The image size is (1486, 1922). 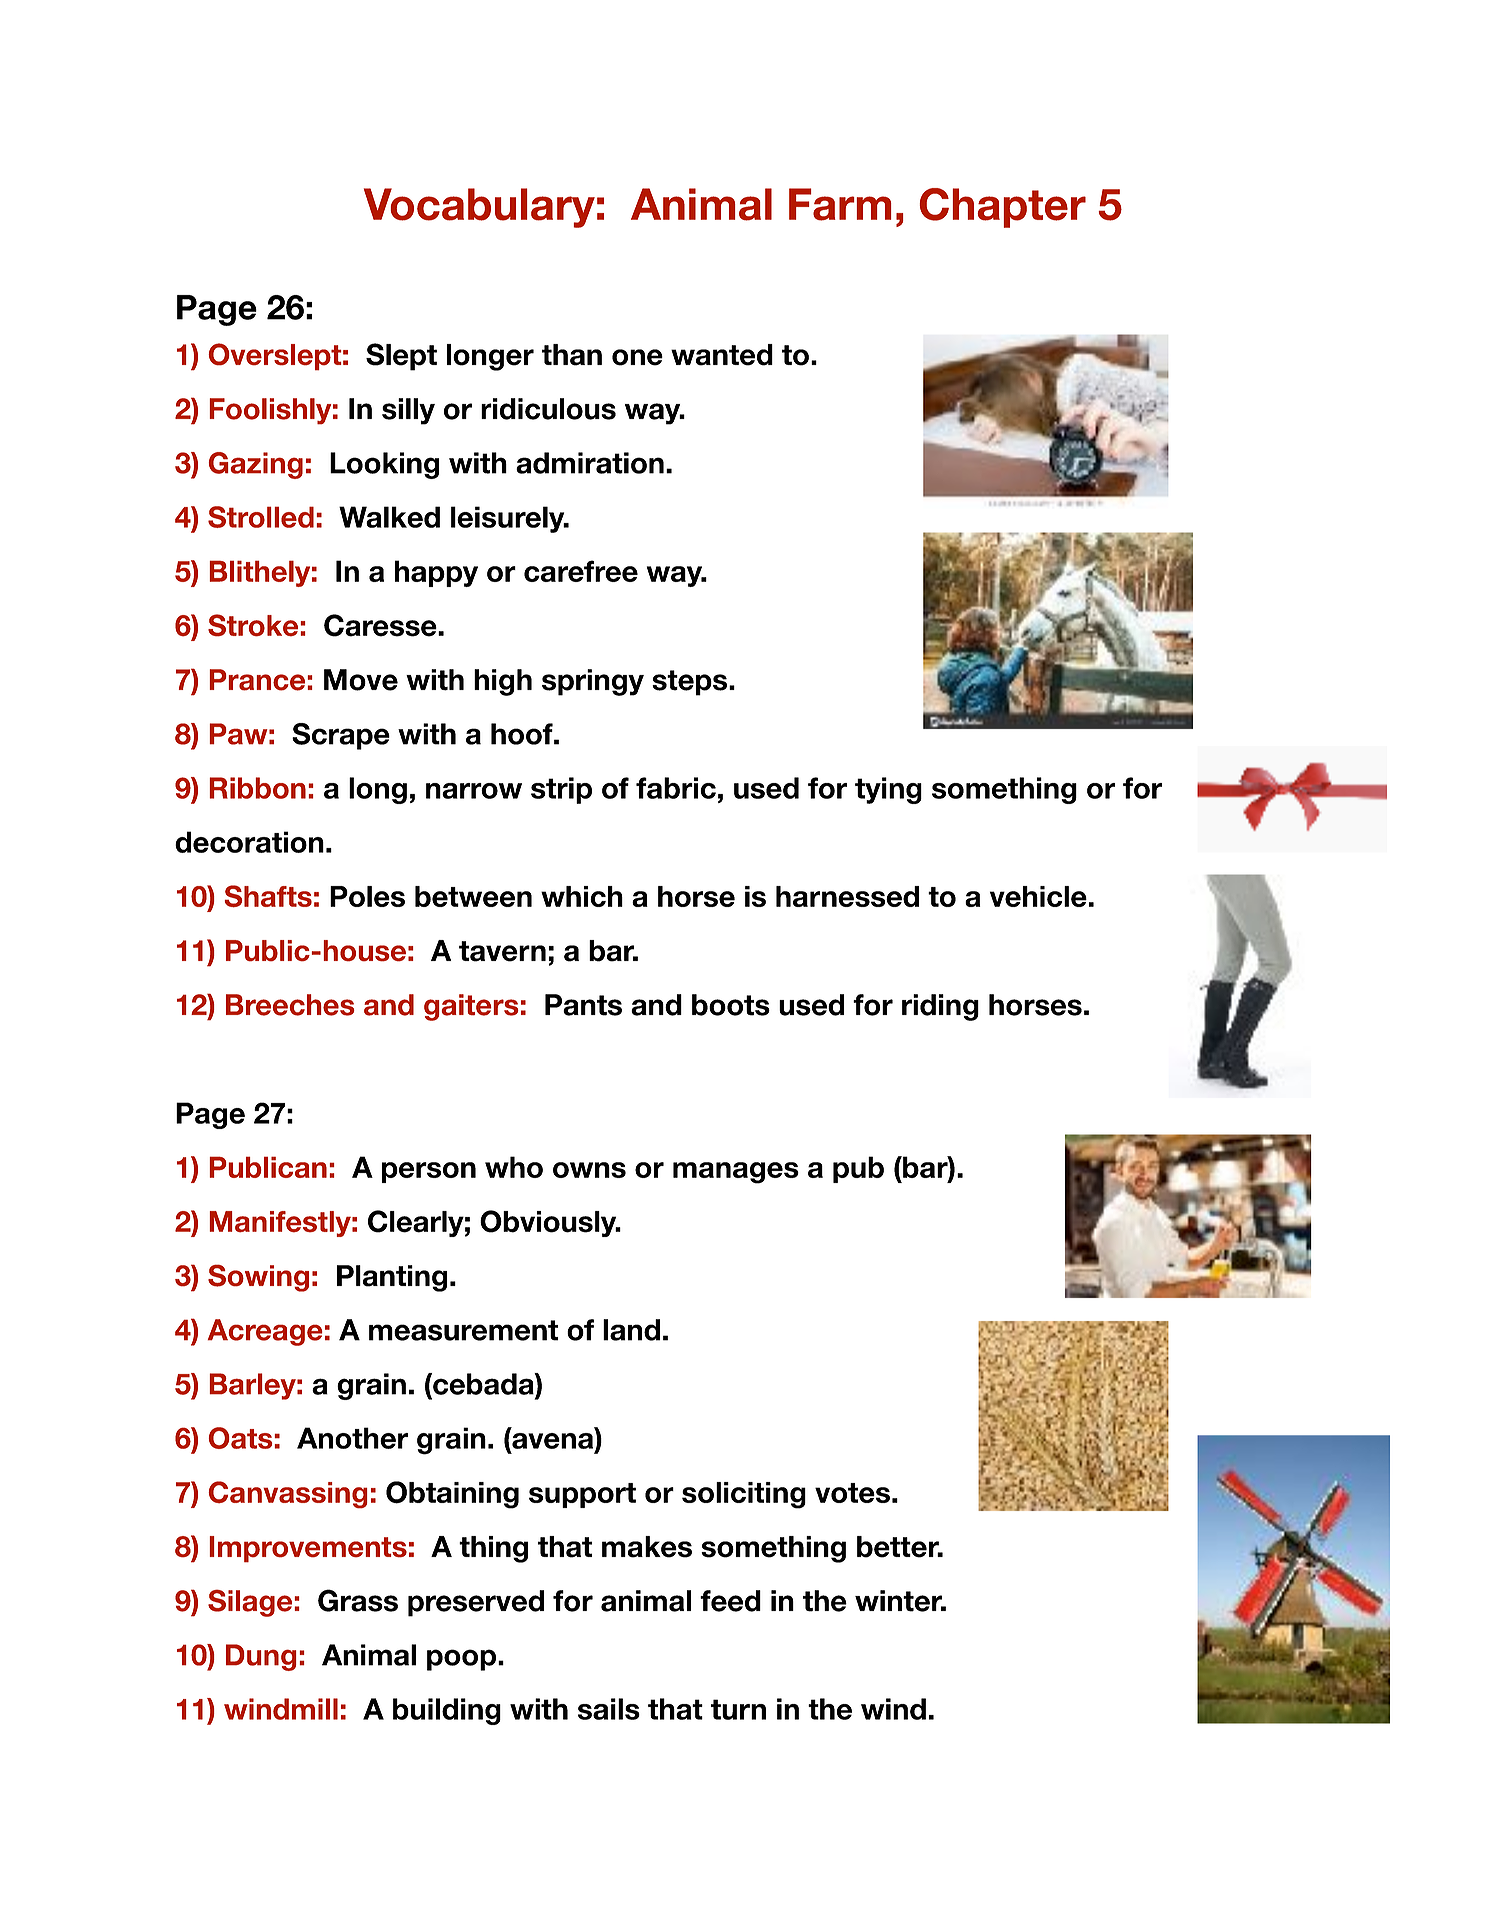 I want to click on one, so click(x=637, y=357).
